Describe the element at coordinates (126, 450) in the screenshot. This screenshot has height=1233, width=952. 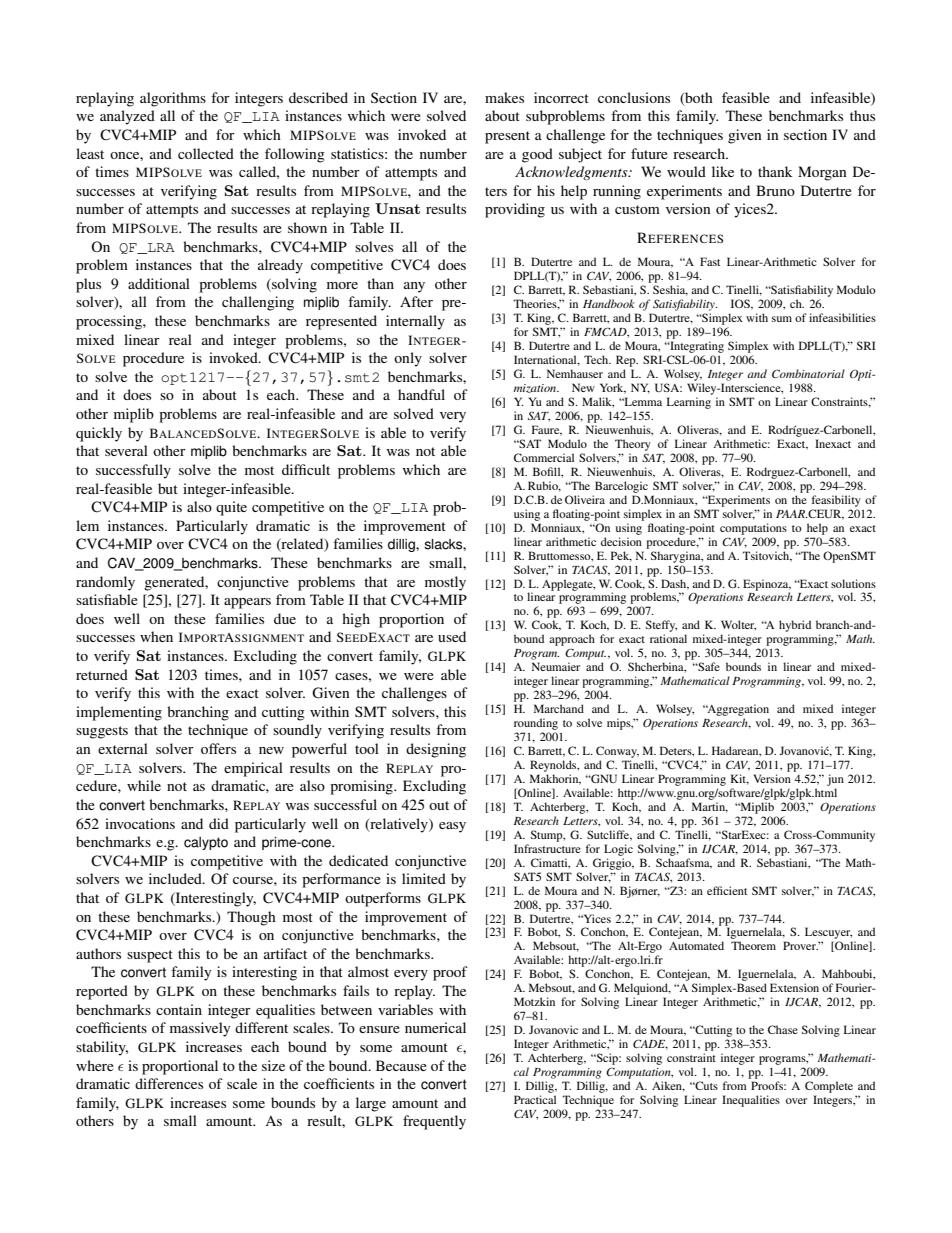
I see `several` at that location.
